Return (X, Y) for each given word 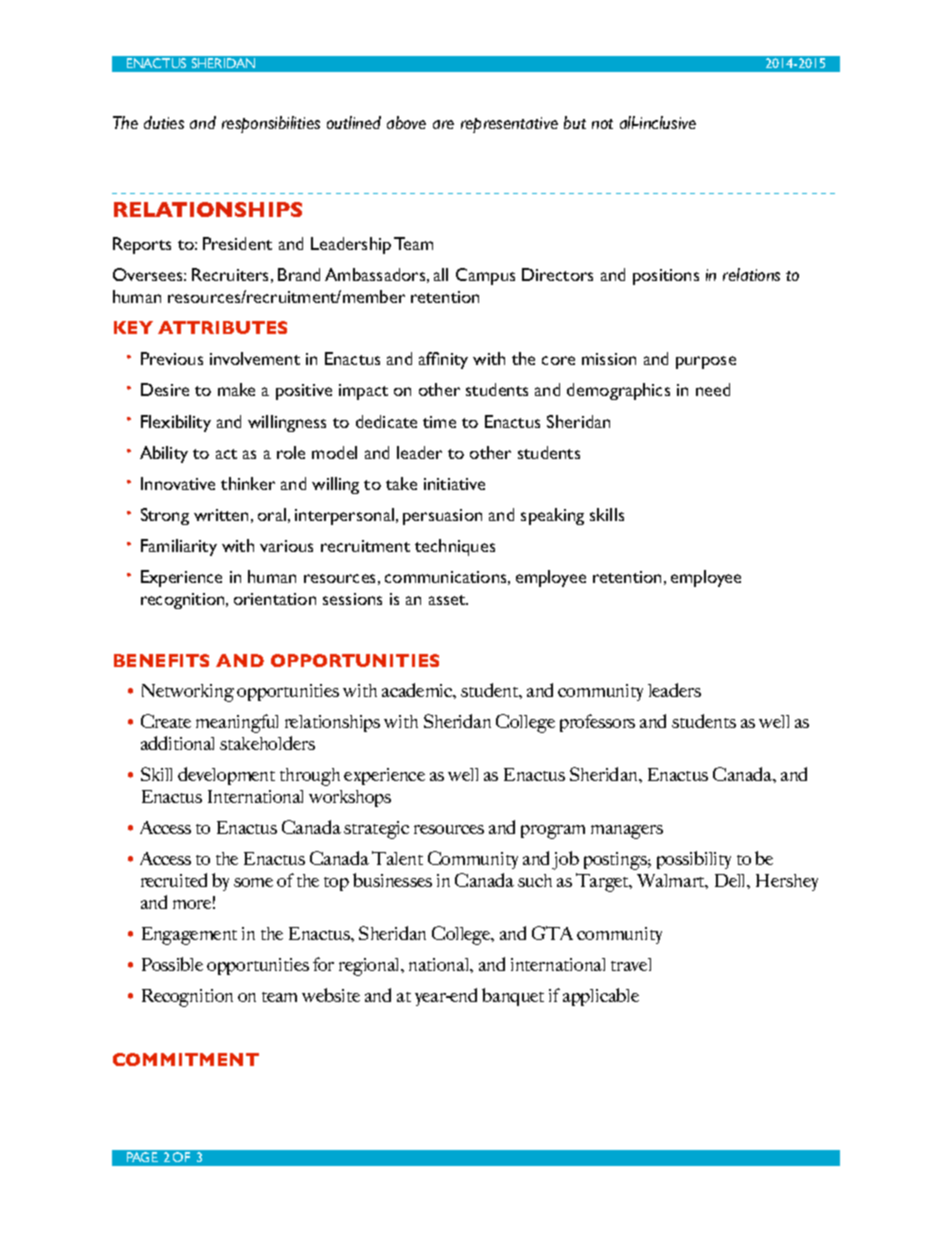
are (443, 124)
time (439, 422)
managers (627, 832)
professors (597, 723)
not (602, 124)
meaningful (237, 723)
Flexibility (176, 423)
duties (164, 122)
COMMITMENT (186, 1059)
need (713, 389)
